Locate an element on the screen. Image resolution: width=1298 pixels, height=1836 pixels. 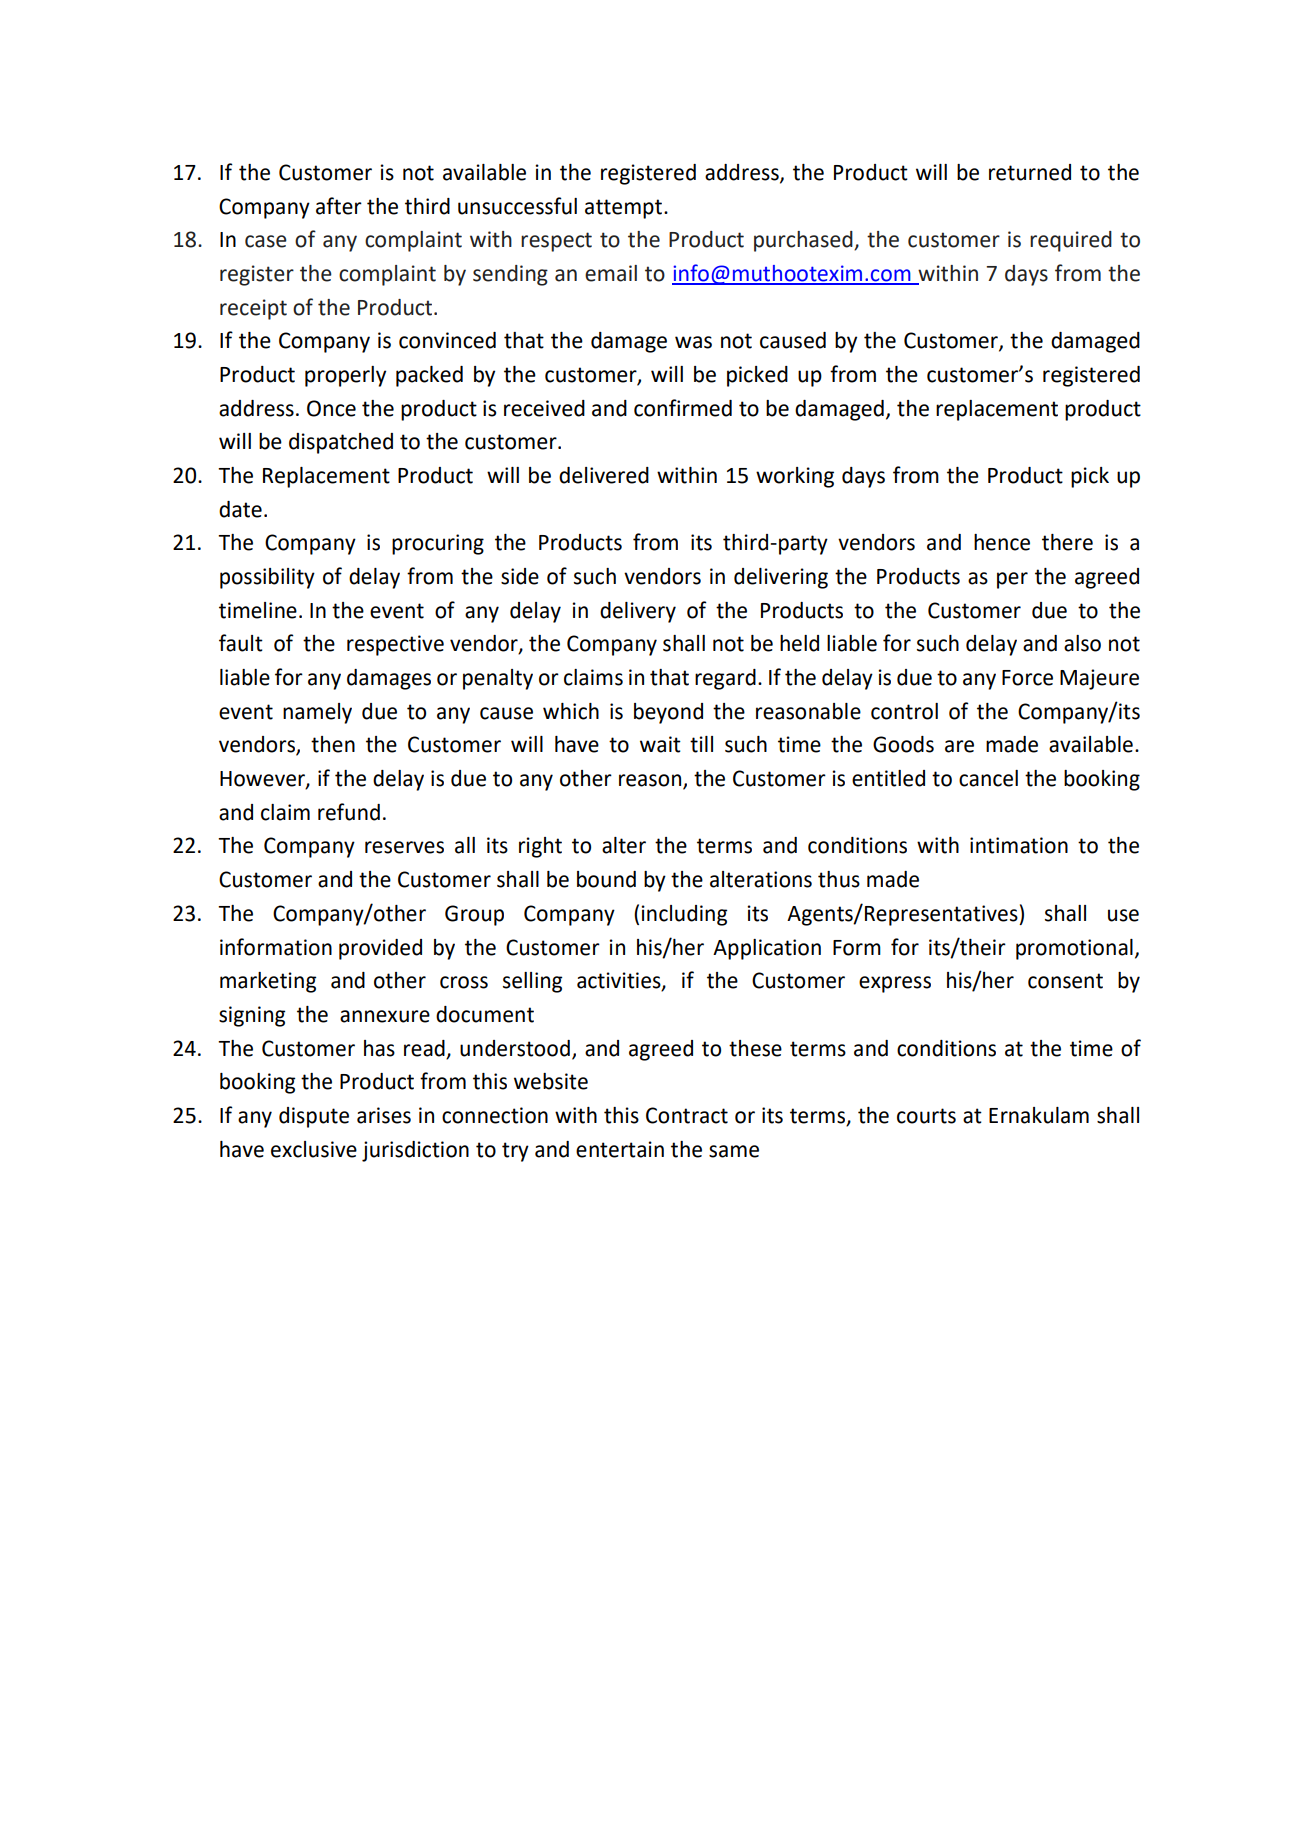
namely is located at coordinates (317, 713).
